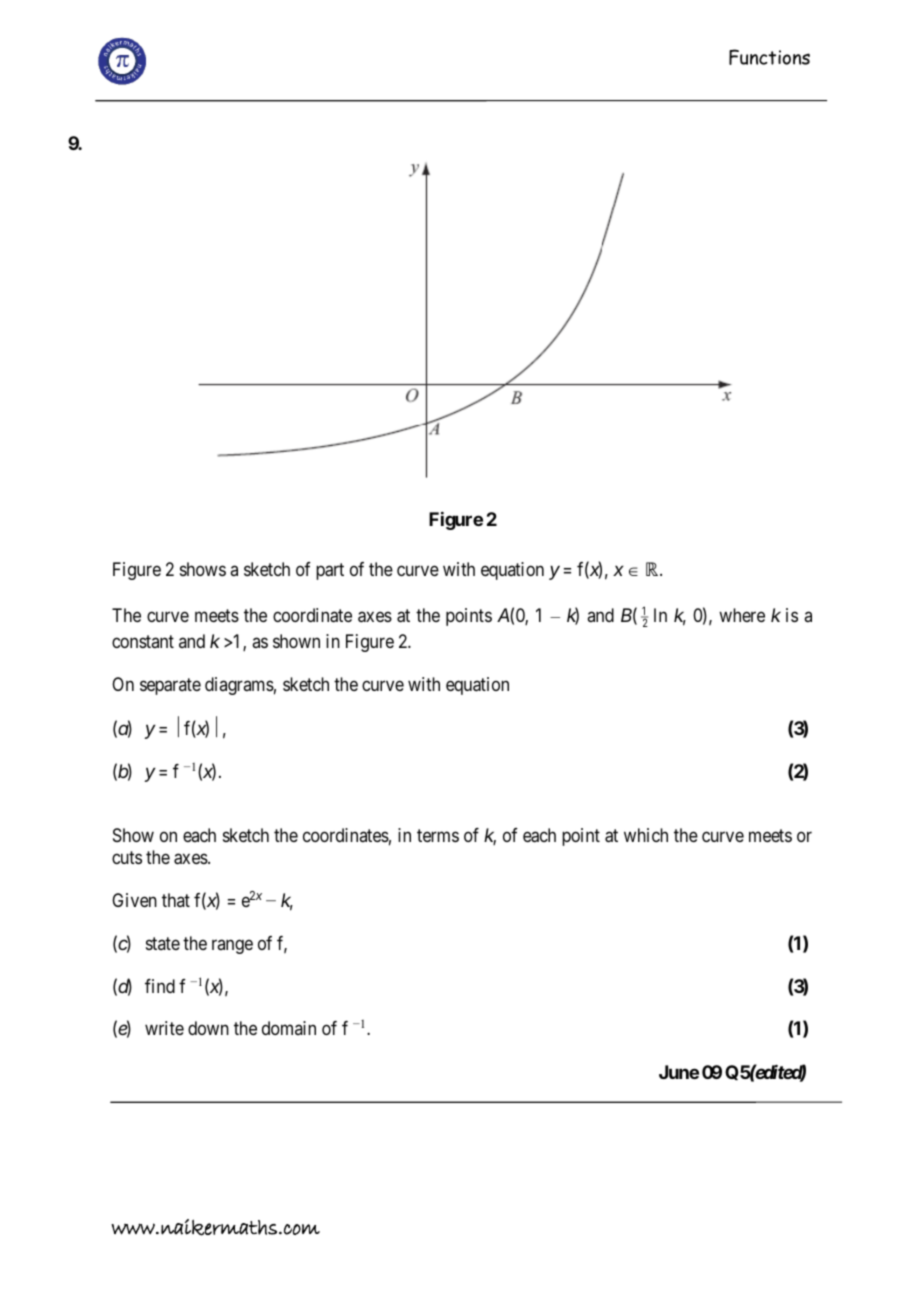 The image size is (924, 1308). I want to click on where, so click(742, 615).
